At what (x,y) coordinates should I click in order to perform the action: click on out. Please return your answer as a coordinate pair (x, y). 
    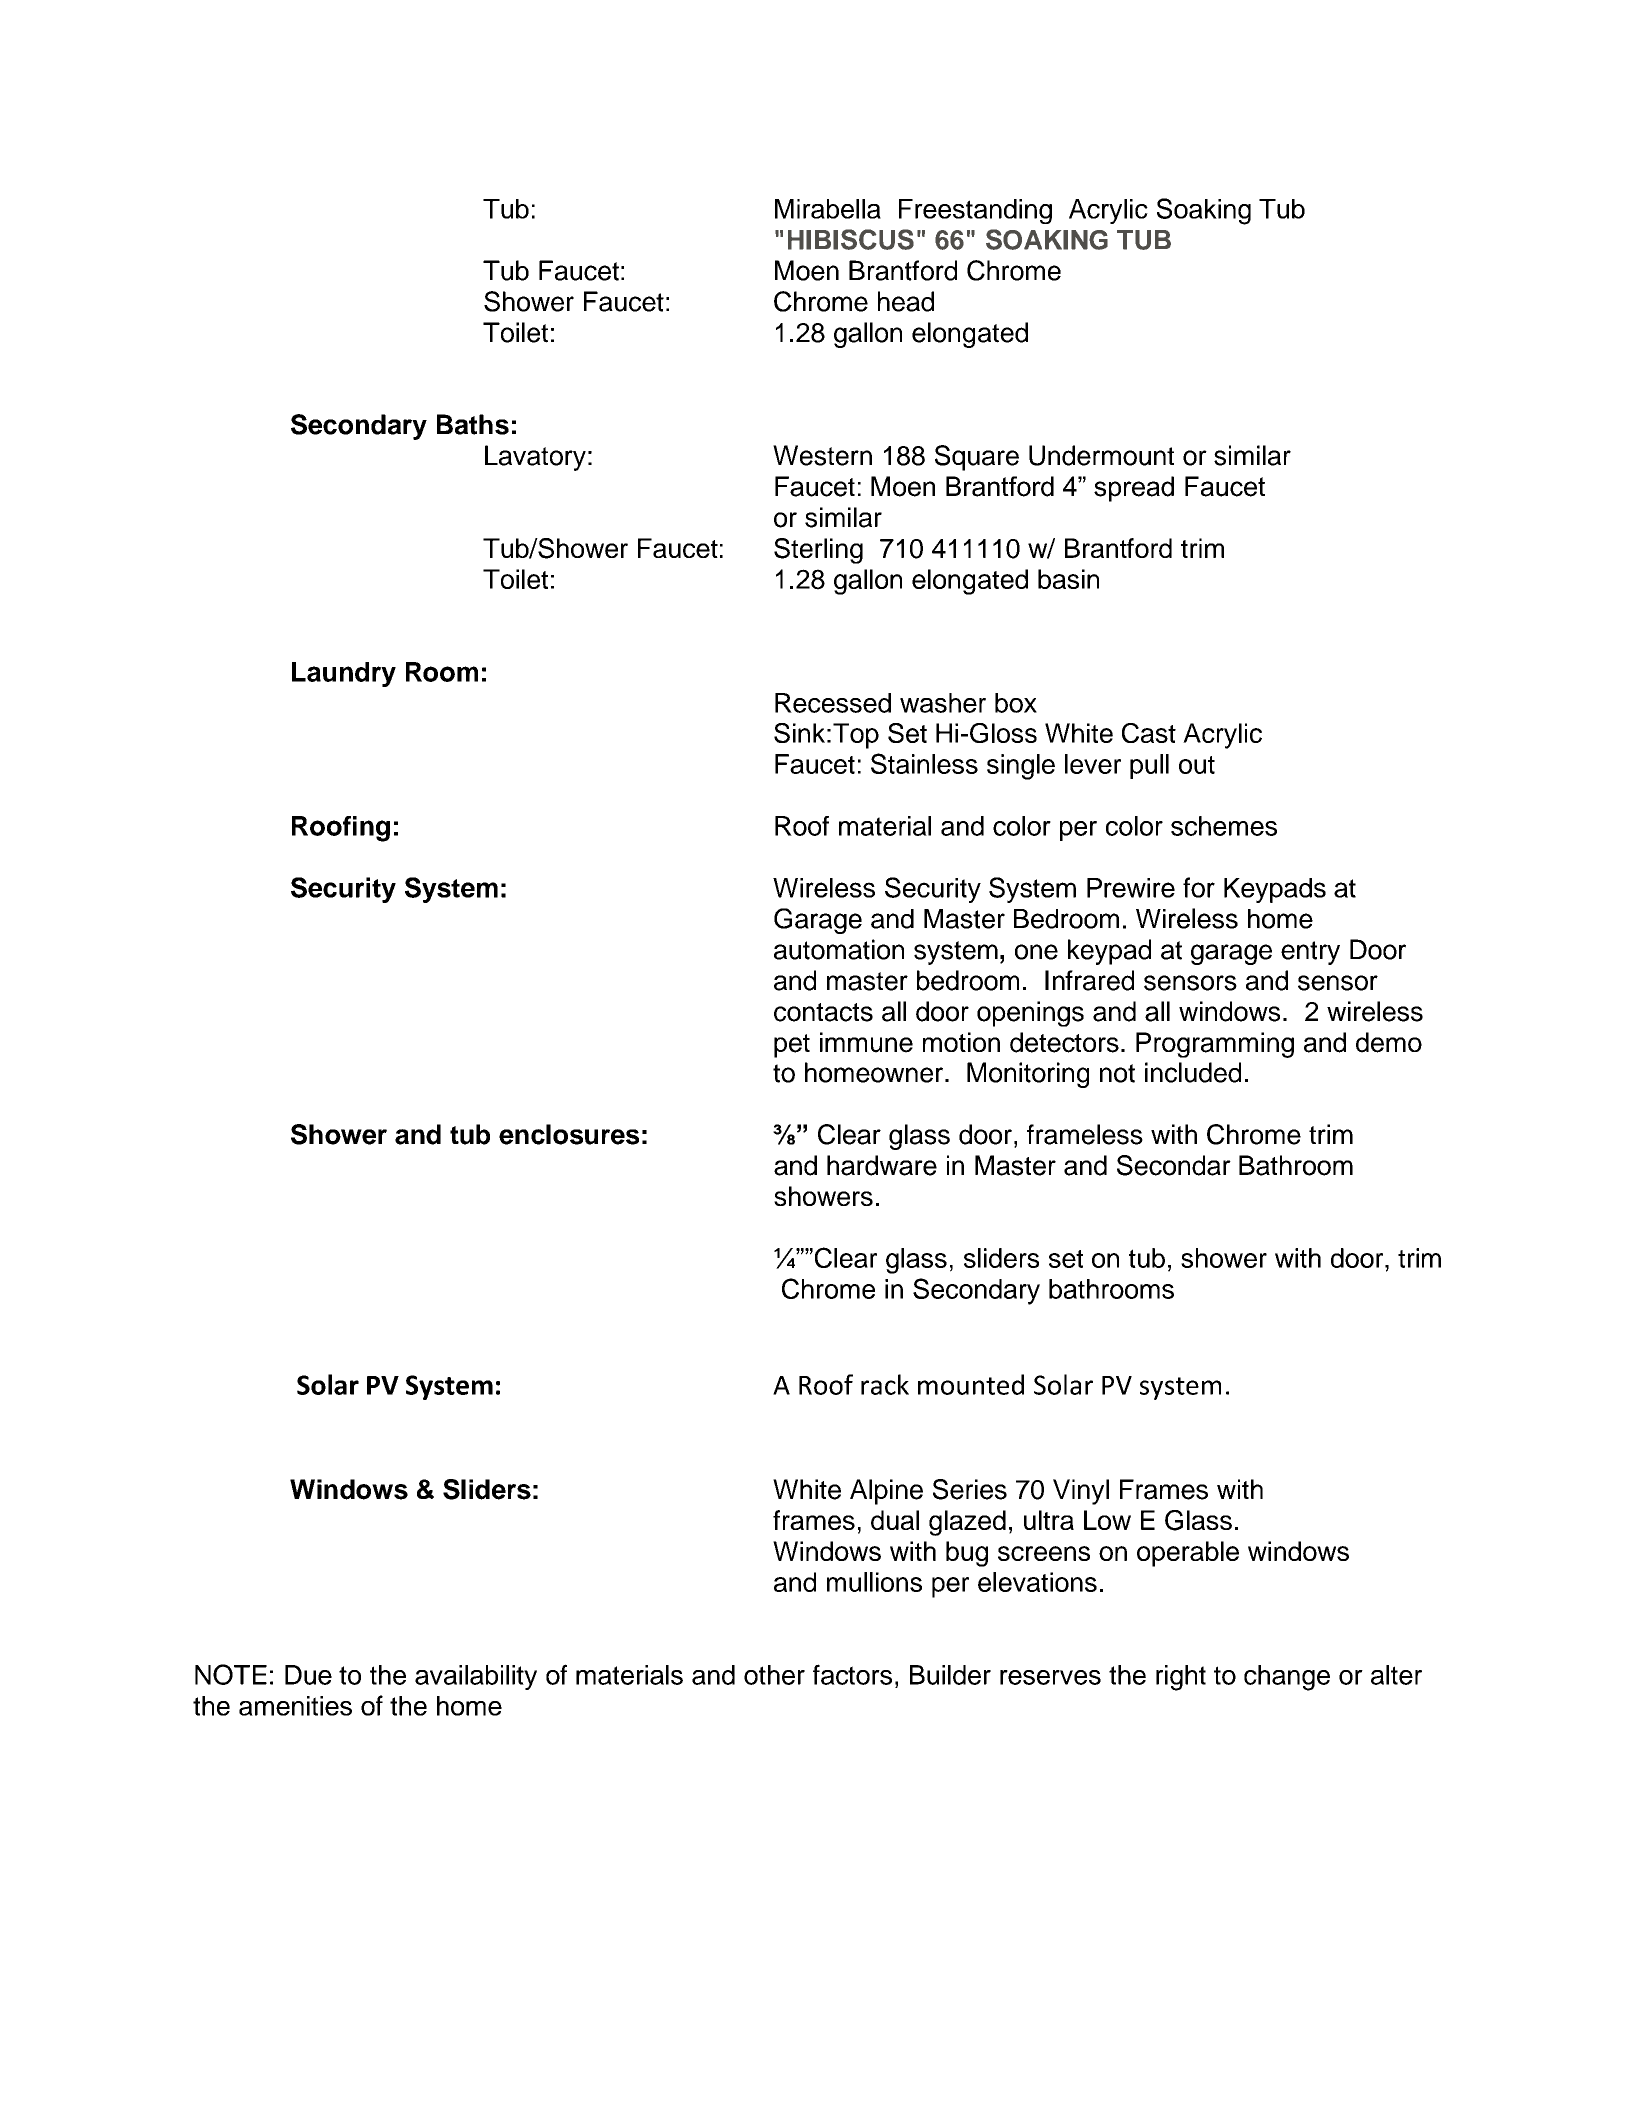
    Looking at the image, I should click on (1197, 765).
